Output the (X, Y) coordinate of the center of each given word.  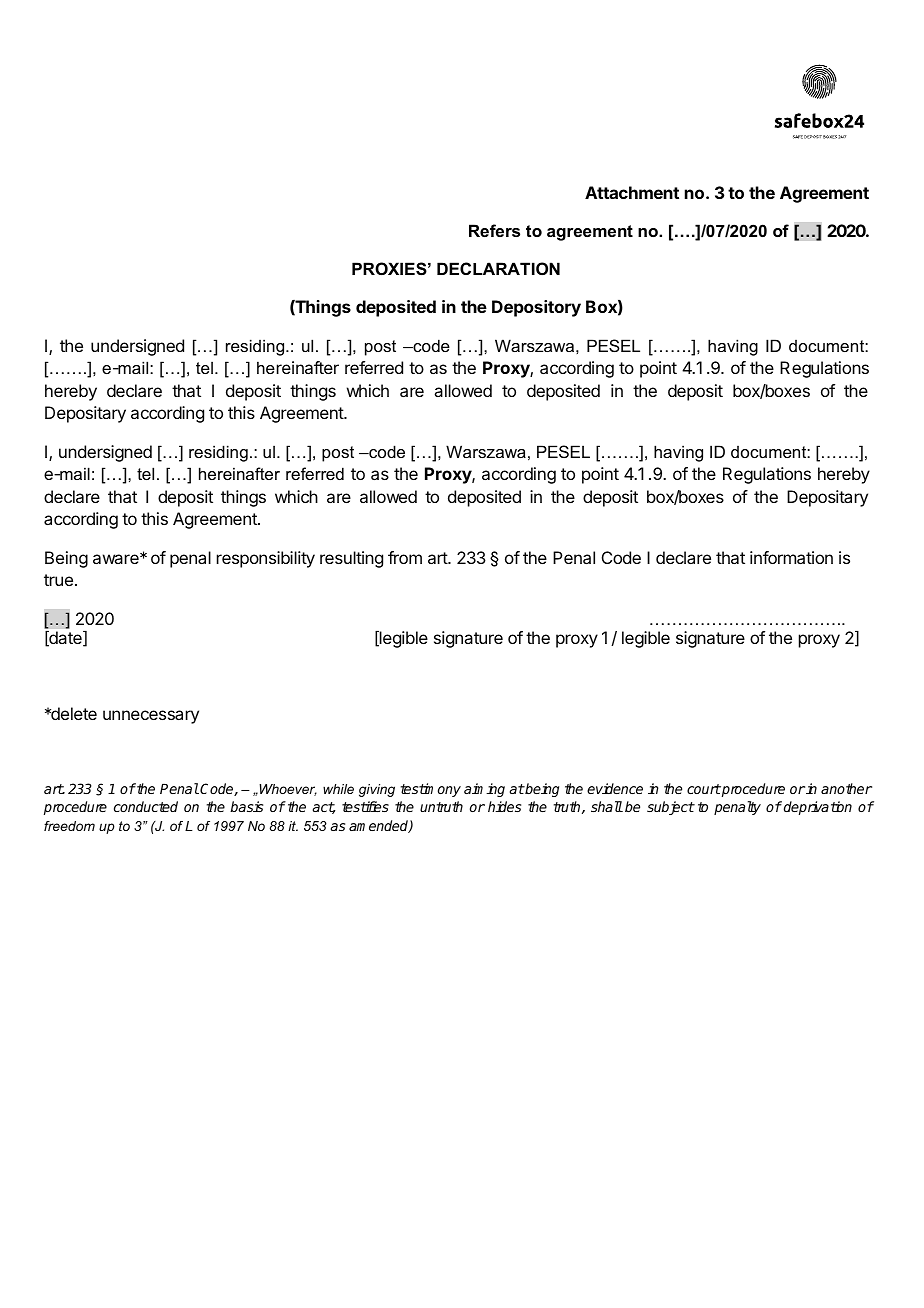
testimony (431, 790)
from (405, 557)
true (58, 580)
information (791, 557)
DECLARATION (498, 268)
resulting (351, 559)
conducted (146, 806)
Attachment (632, 192)
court (704, 789)
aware (117, 558)
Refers (494, 230)
